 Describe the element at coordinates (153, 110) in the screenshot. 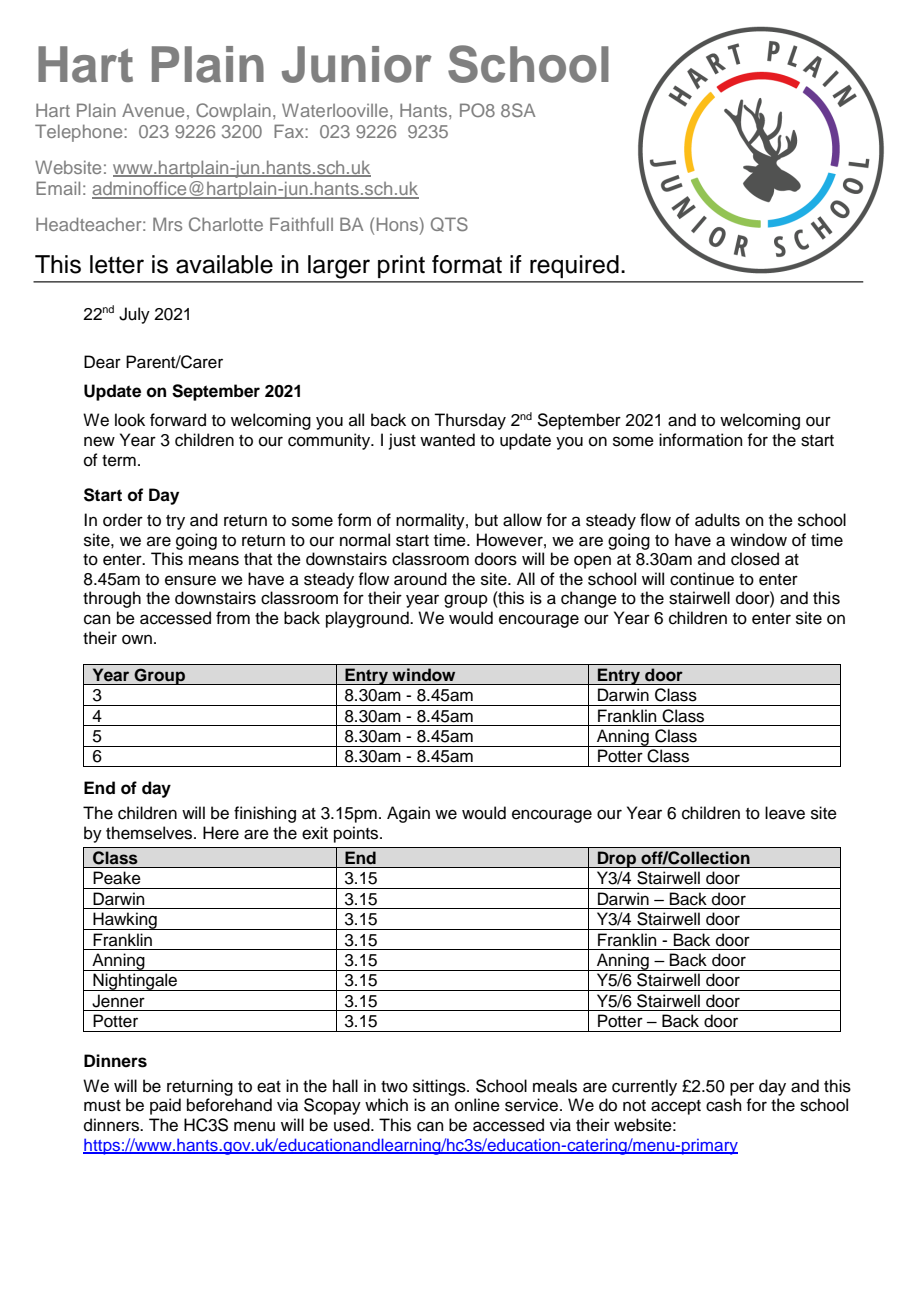

I see `Avenue` at that location.
